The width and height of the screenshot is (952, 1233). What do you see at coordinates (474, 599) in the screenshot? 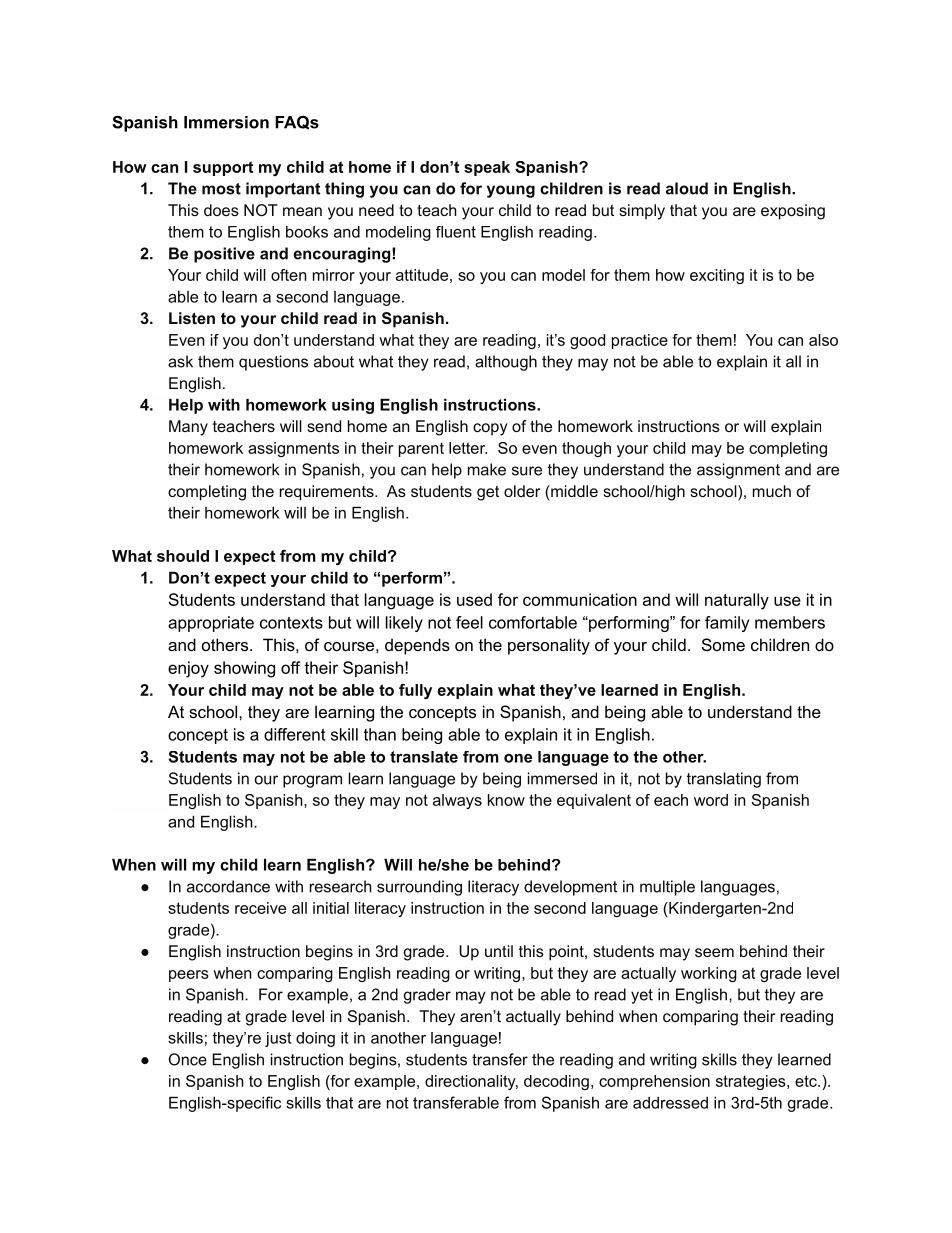
I see `used` at bounding box center [474, 599].
